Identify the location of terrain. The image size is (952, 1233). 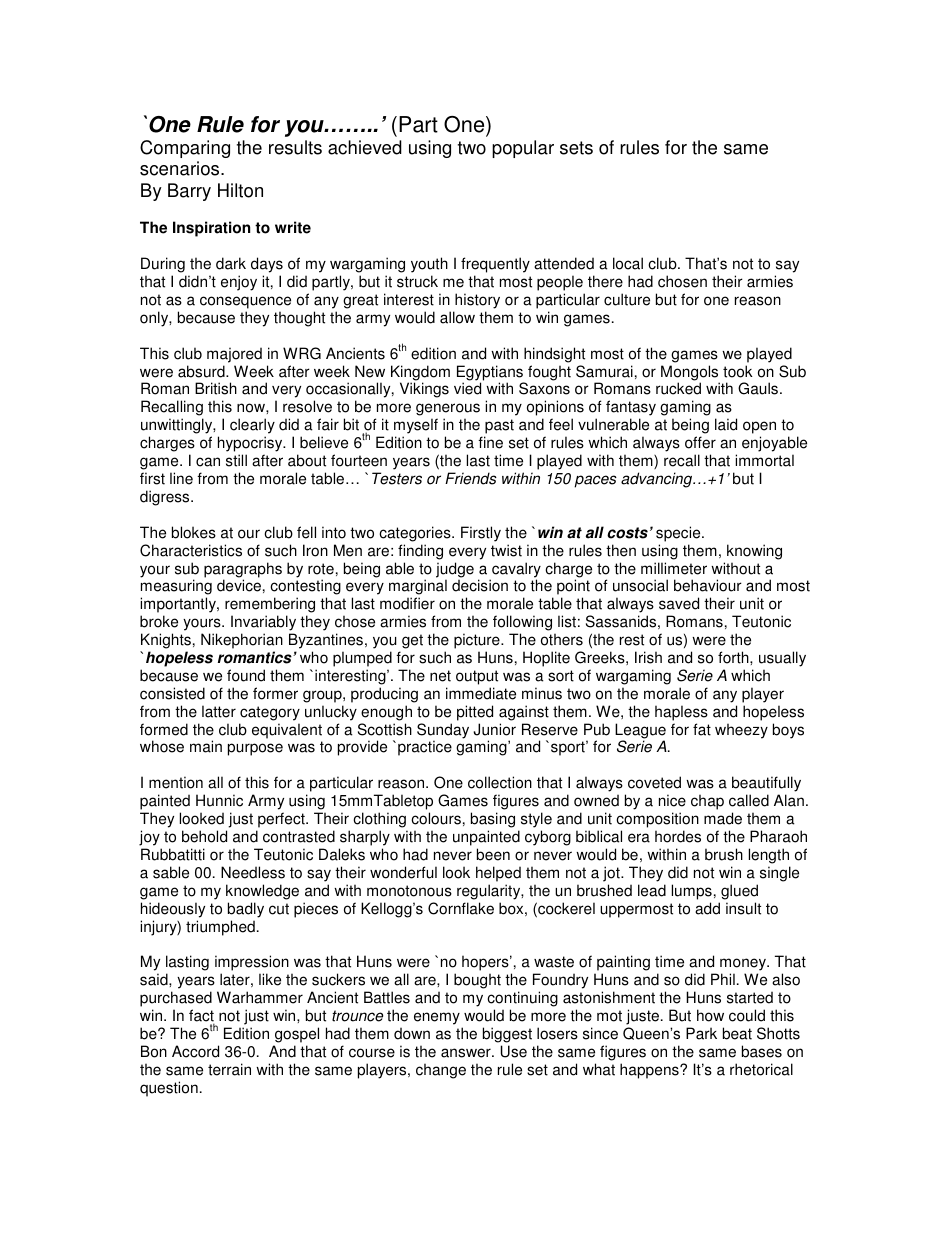
(229, 1069).
